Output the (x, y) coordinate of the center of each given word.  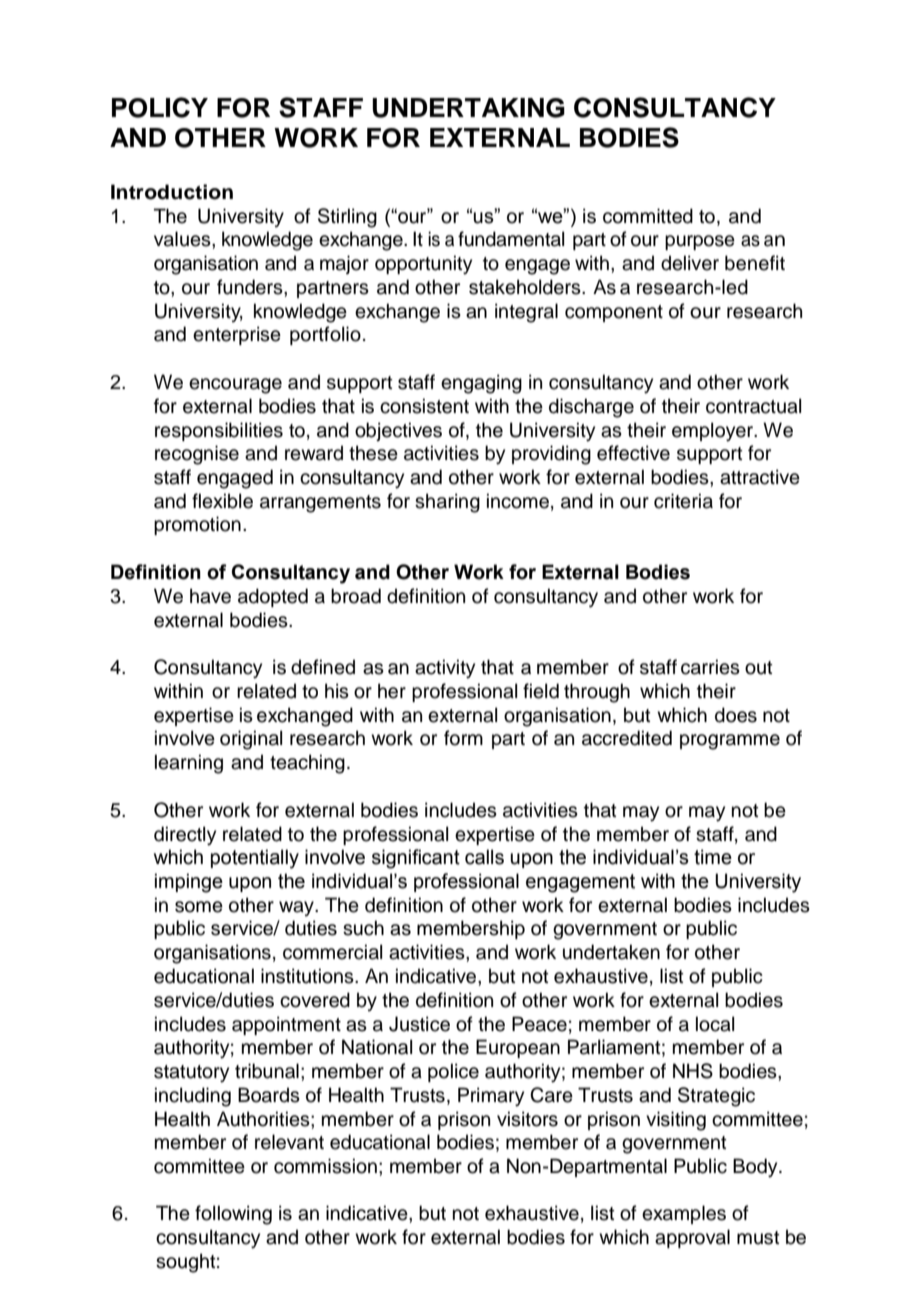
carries (710, 667)
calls (484, 857)
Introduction (172, 192)
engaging (481, 384)
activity (445, 669)
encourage (235, 386)
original (251, 740)
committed (648, 216)
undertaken (611, 952)
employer (714, 432)
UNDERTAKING (468, 108)
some (199, 907)
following (233, 1215)
